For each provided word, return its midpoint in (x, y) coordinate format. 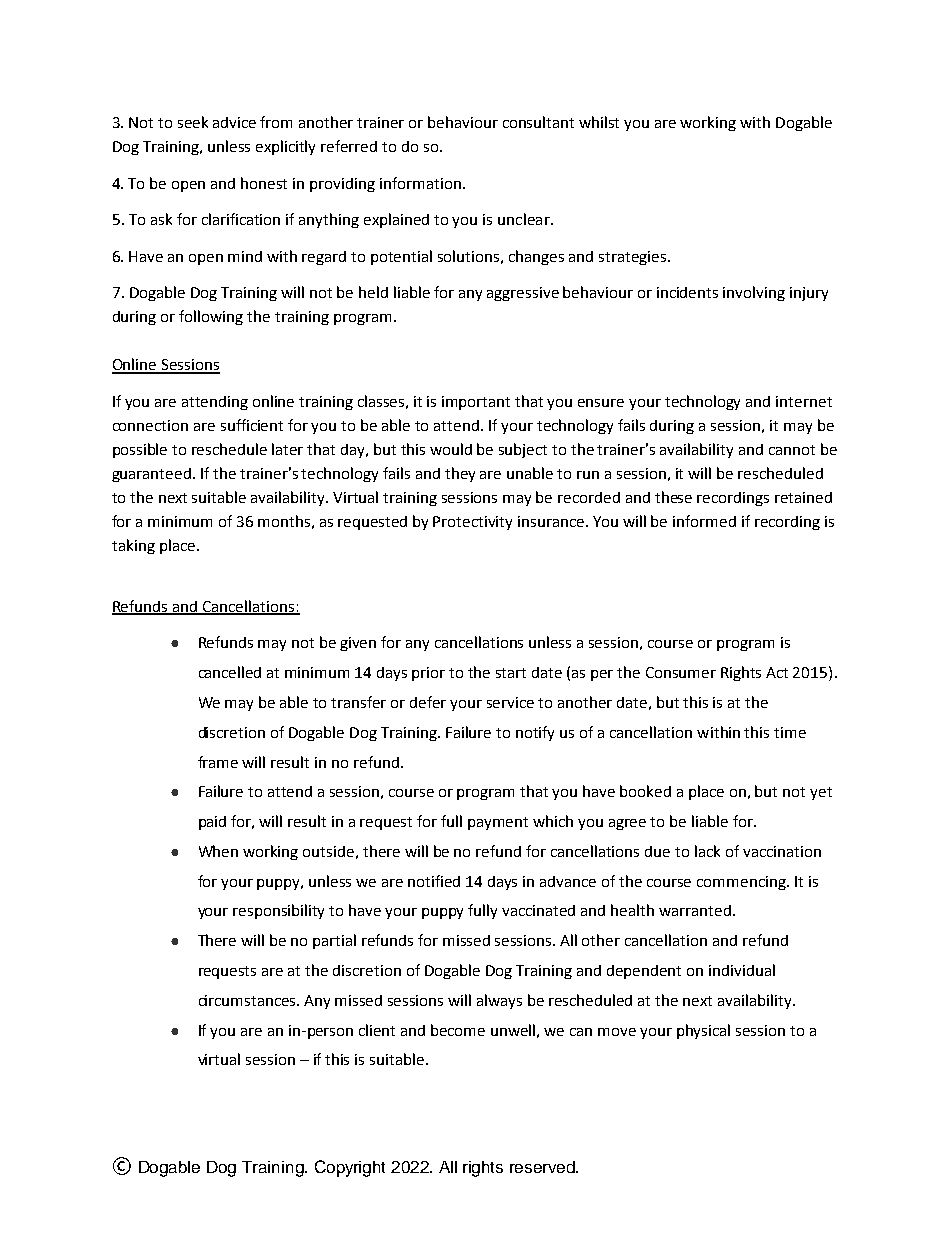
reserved (544, 1167)
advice (234, 122)
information (420, 183)
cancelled (230, 672)
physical (703, 1031)
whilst (599, 122)
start (511, 673)
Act (777, 672)
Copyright (350, 1168)
